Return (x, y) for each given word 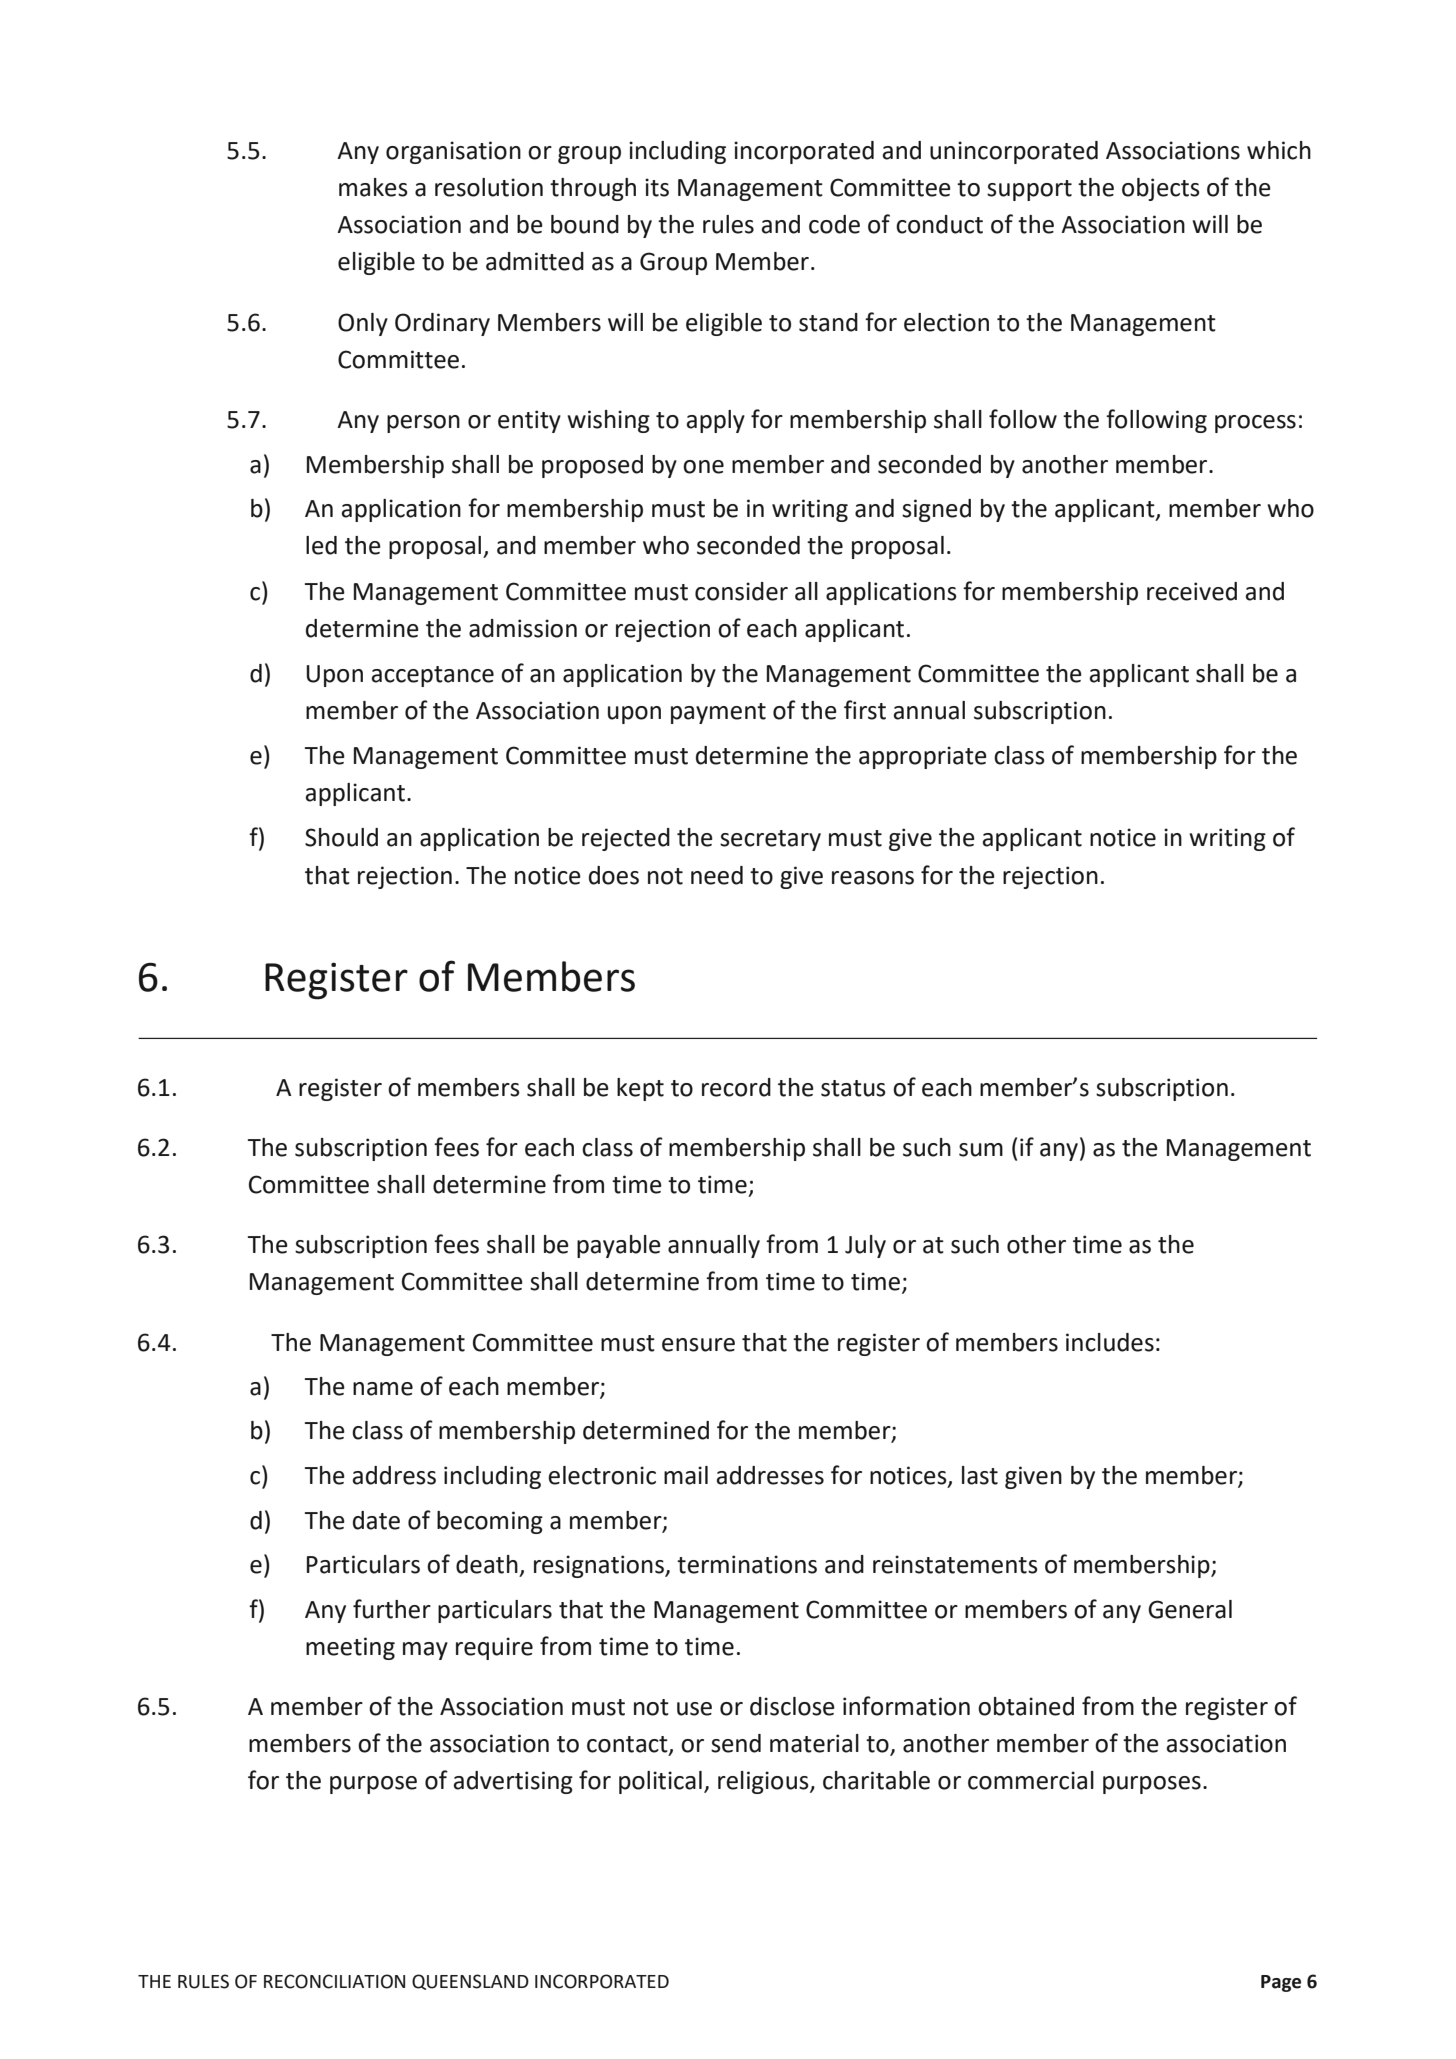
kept (640, 1089)
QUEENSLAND (470, 1982)
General (1190, 1609)
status (853, 1088)
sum (981, 1150)
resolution (489, 187)
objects (1161, 189)
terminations (747, 1564)
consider (741, 591)
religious (764, 1782)
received (1192, 591)
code (834, 224)
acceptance (432, 676)
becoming (490, 1522)
